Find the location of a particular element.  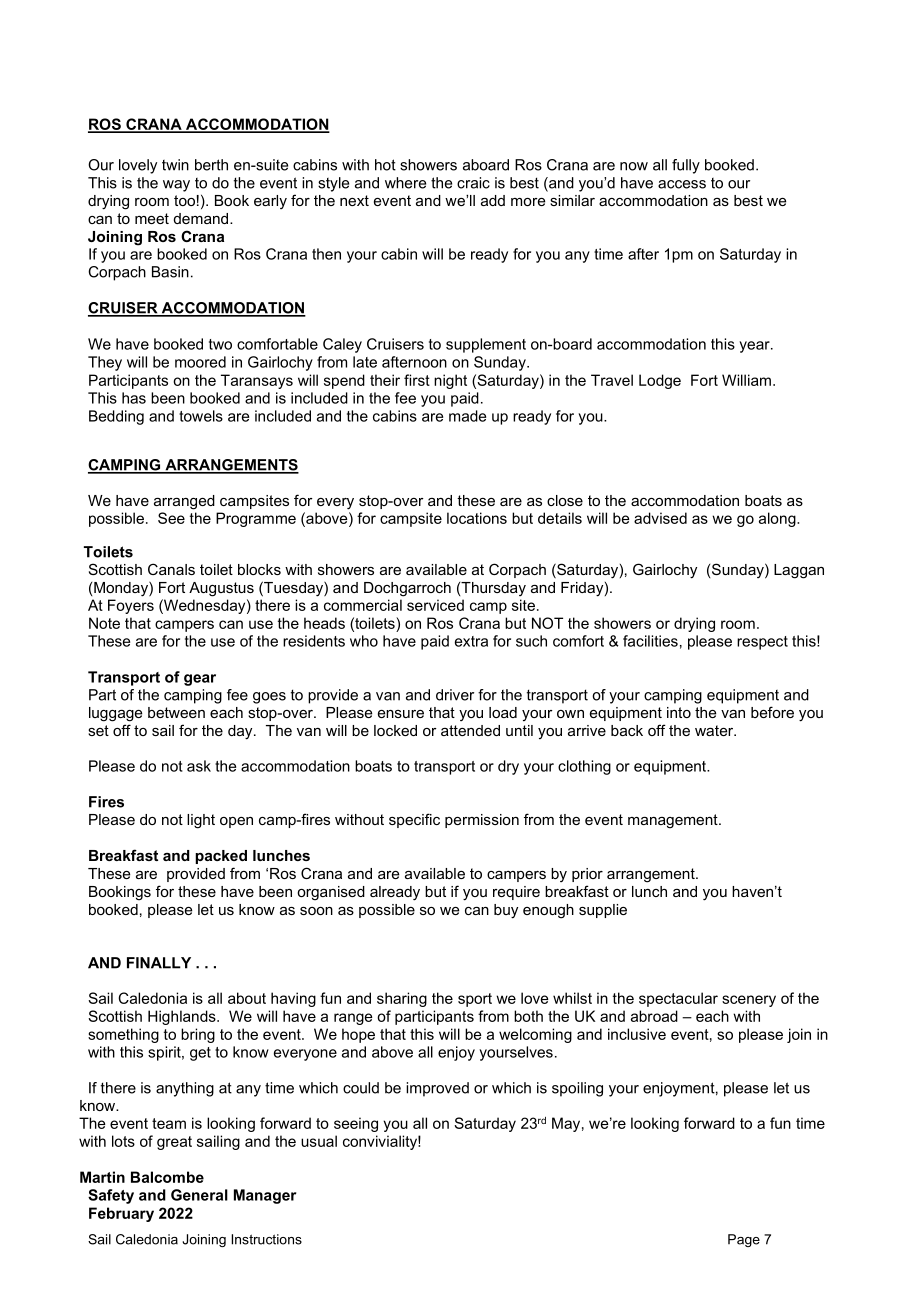

General is located at coordinates (199, 1195).
